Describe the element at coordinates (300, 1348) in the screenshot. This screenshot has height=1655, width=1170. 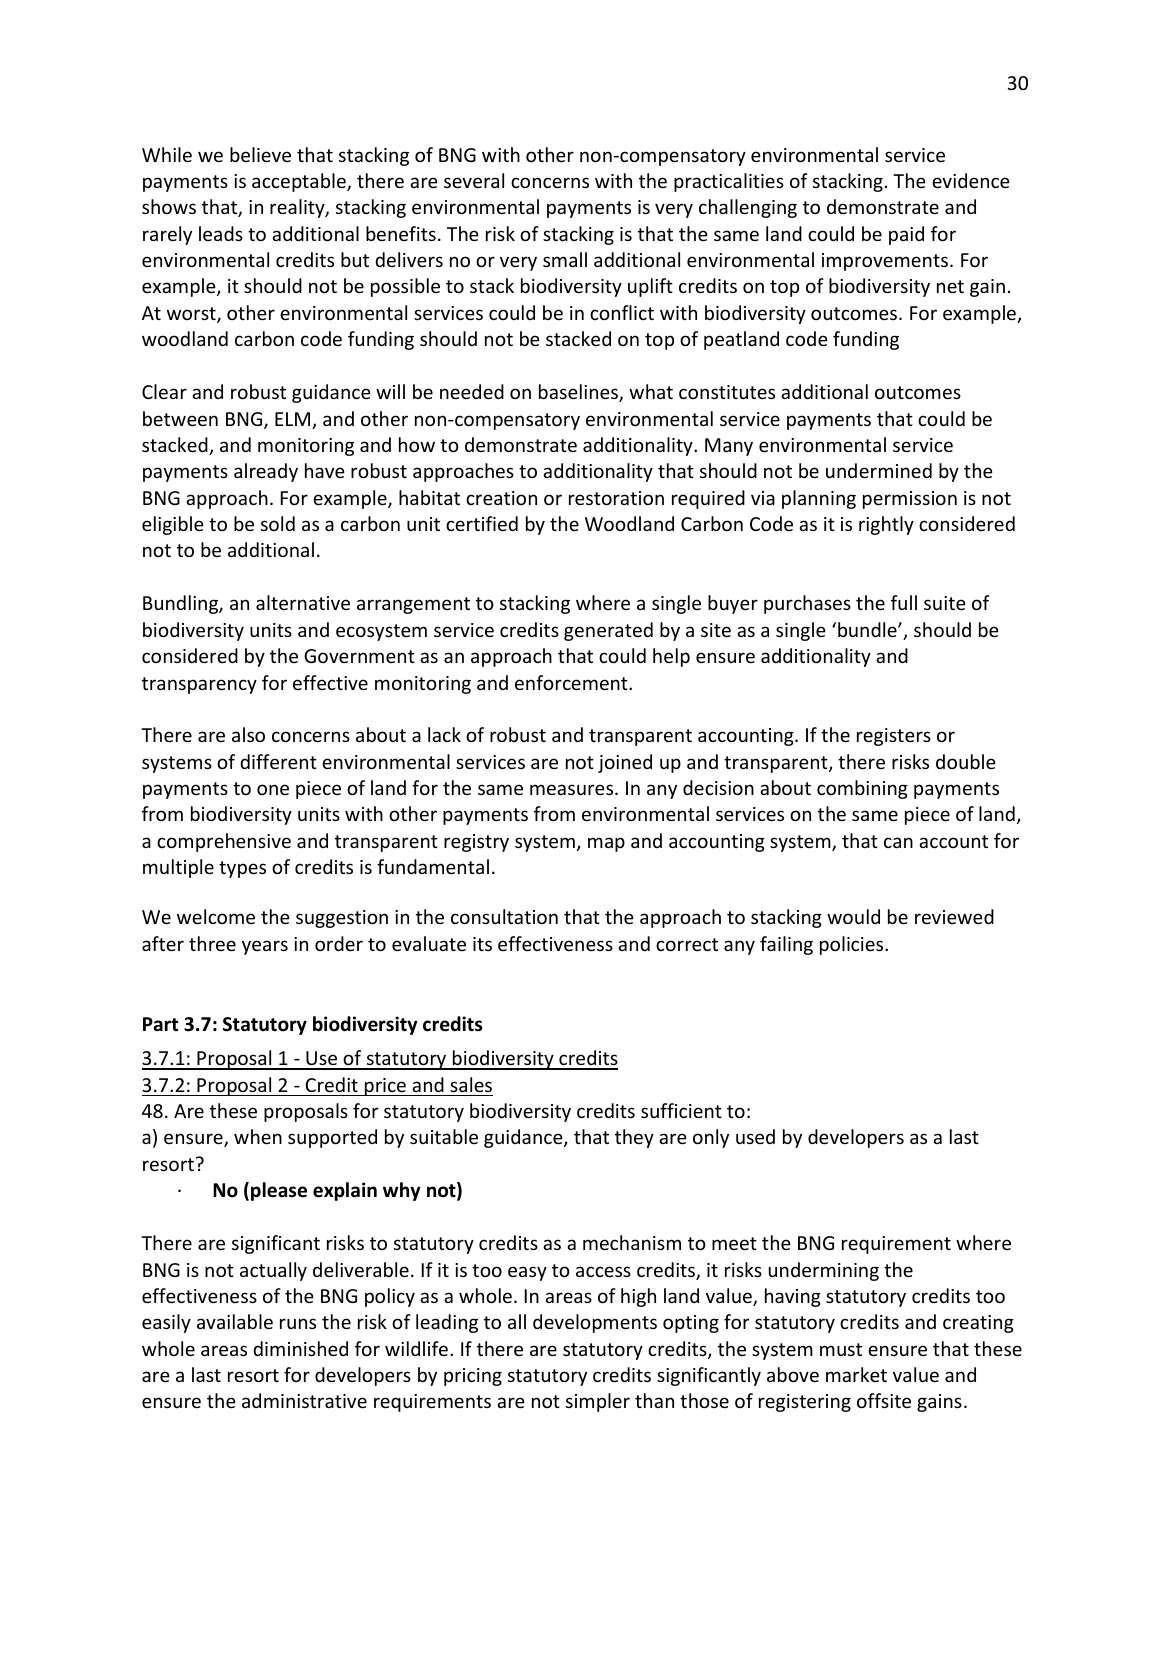
I see `diminished` at that location.
